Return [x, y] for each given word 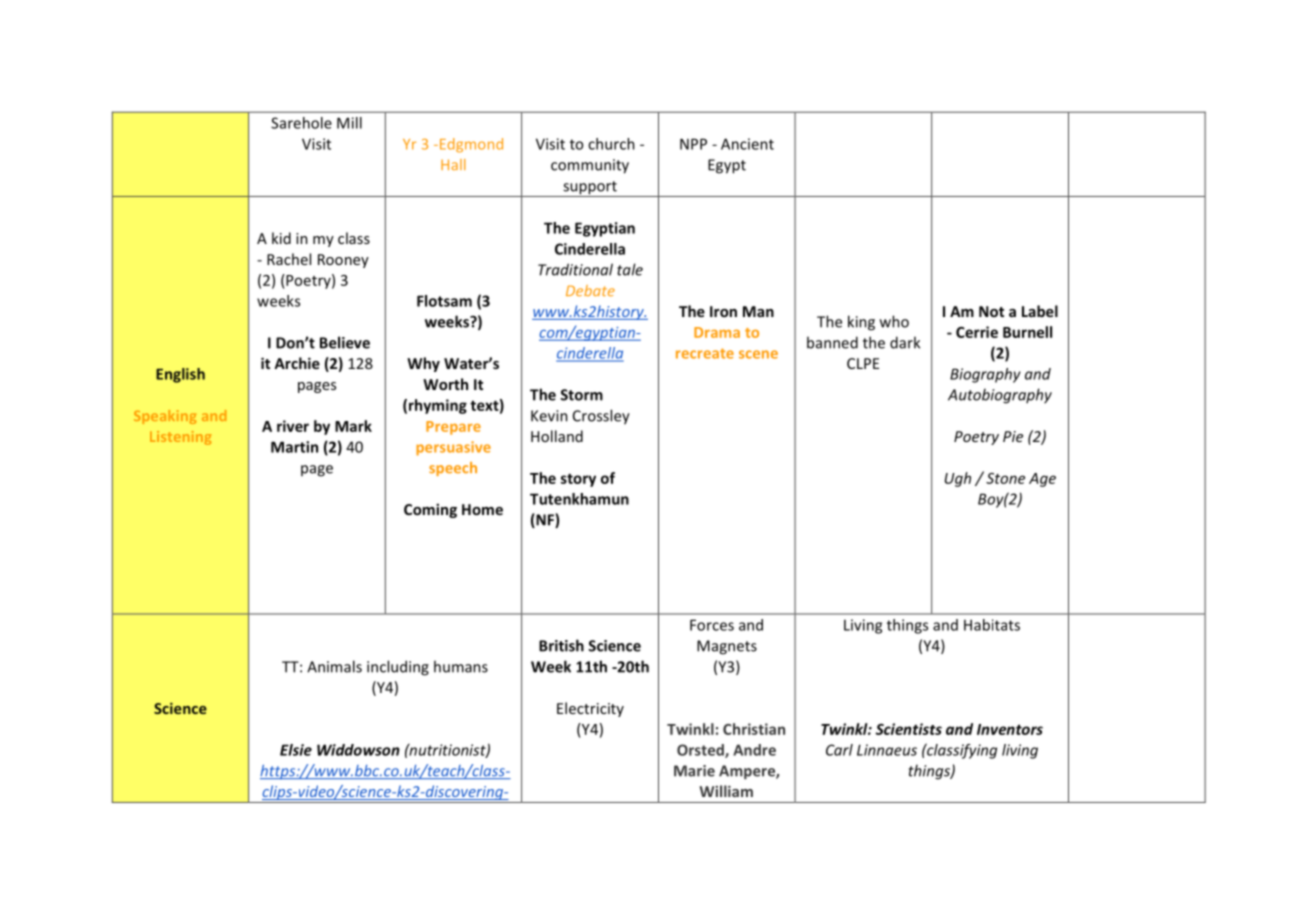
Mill [349, 123]
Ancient [747, 144]
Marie [694, 771]
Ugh [958, 479]
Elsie [296, 750]
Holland [557, 436]
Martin [294, 447]
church [611, 144]
